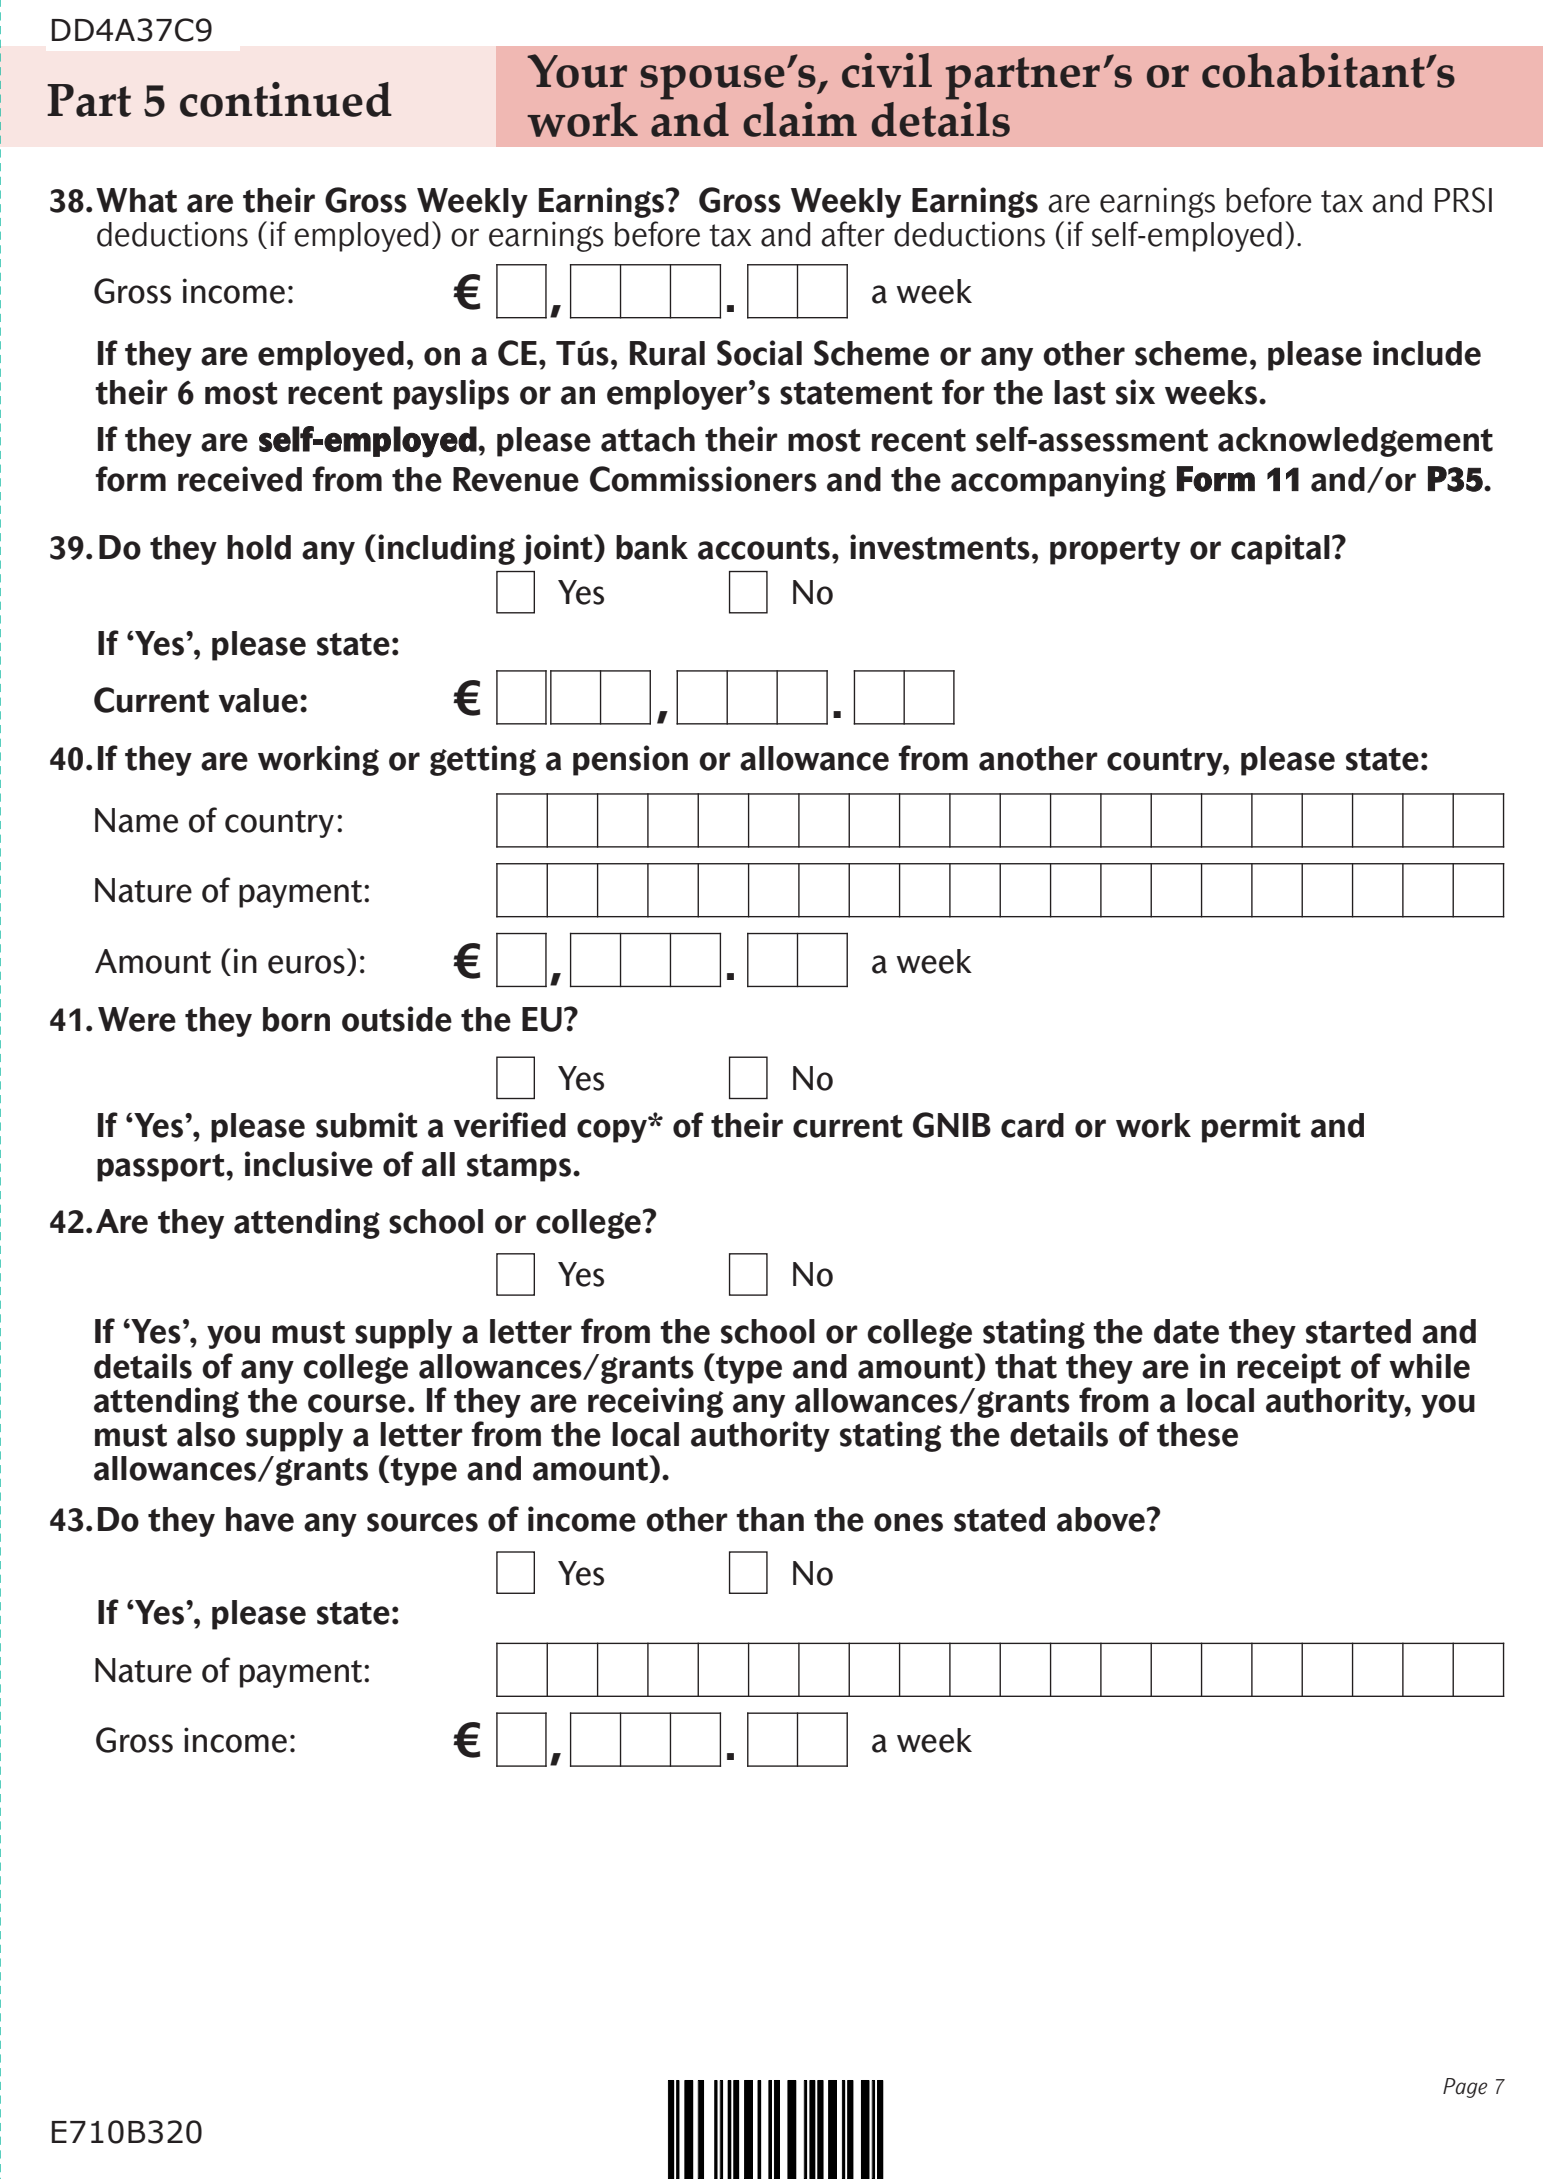 The width and height of the screenshot is (1543, 2179). I want to click on claim, so click(800, 119).
